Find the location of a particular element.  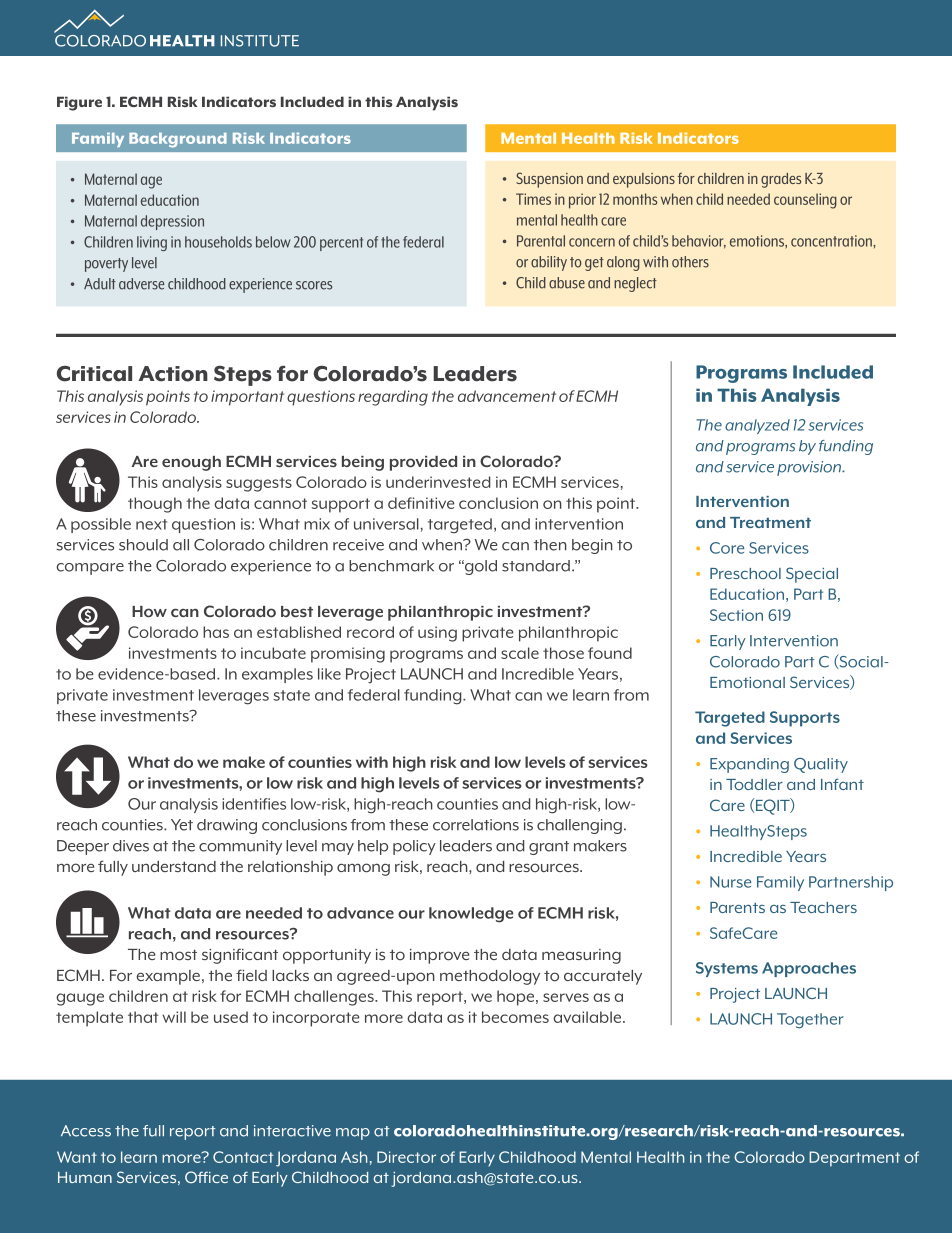

analyzed is located at coordinates (757, 426).
